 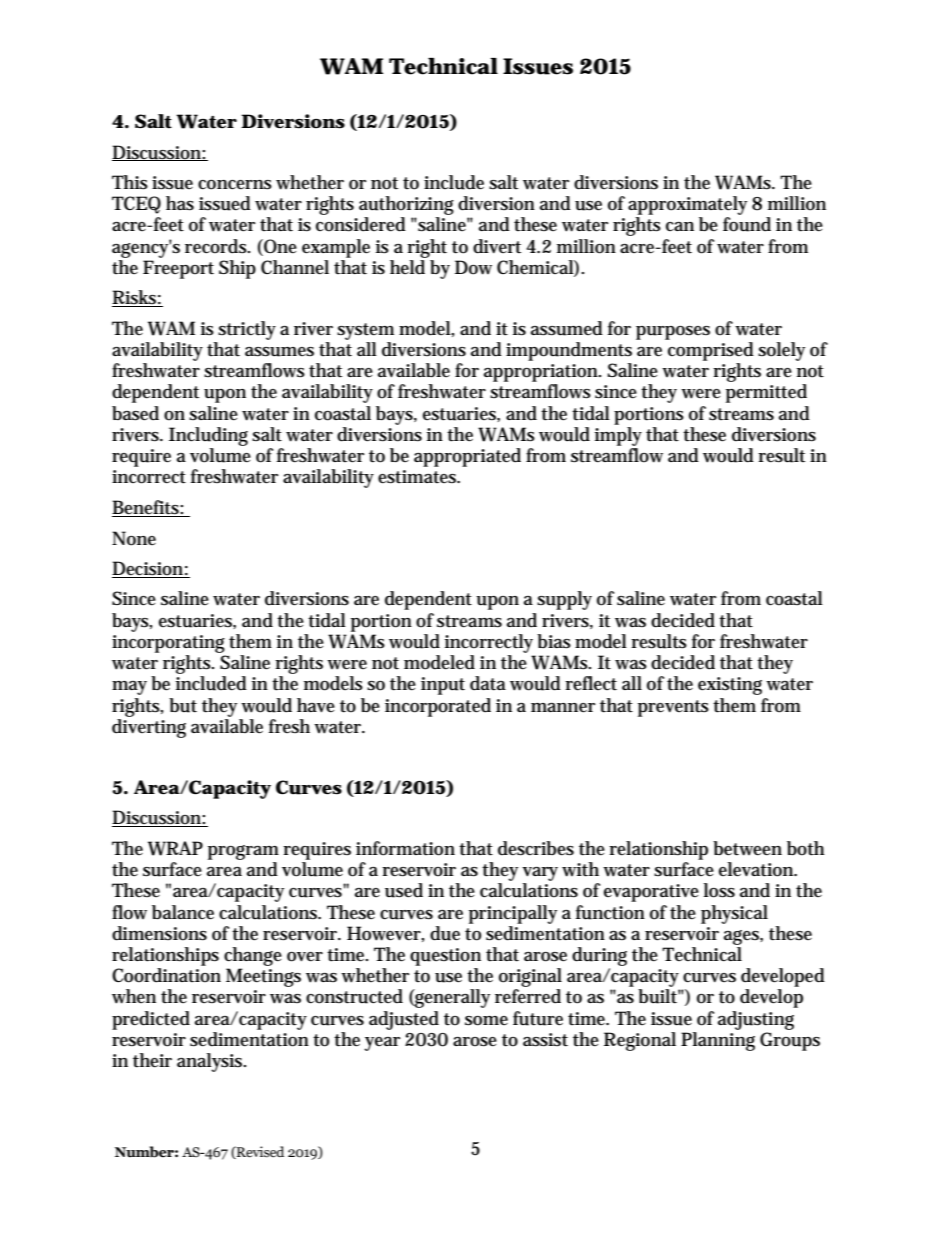 I want to click on Including, so click(x=208, y=436).
